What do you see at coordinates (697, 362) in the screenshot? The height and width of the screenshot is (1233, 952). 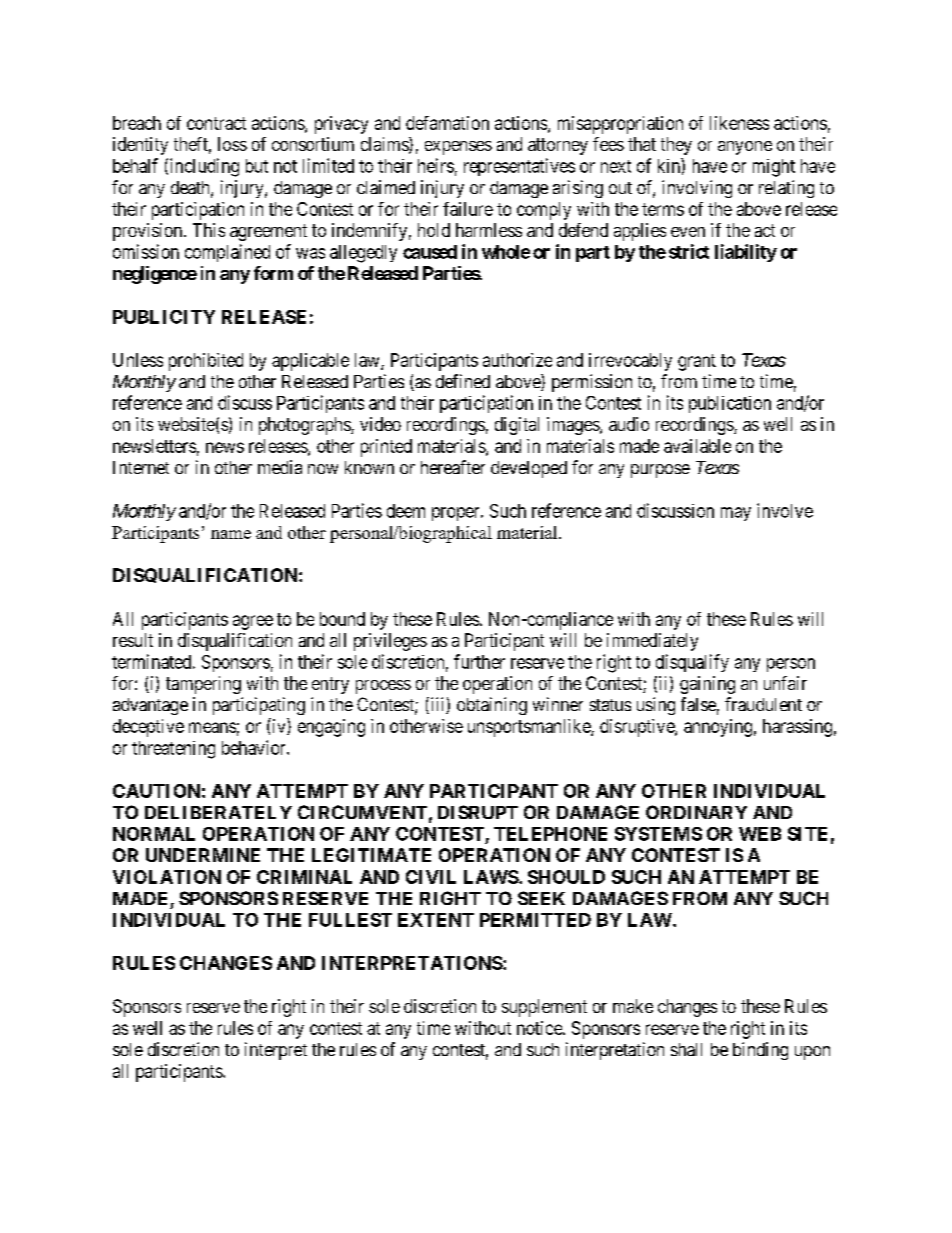 I see `grant` at bounding box center [697, 362].
